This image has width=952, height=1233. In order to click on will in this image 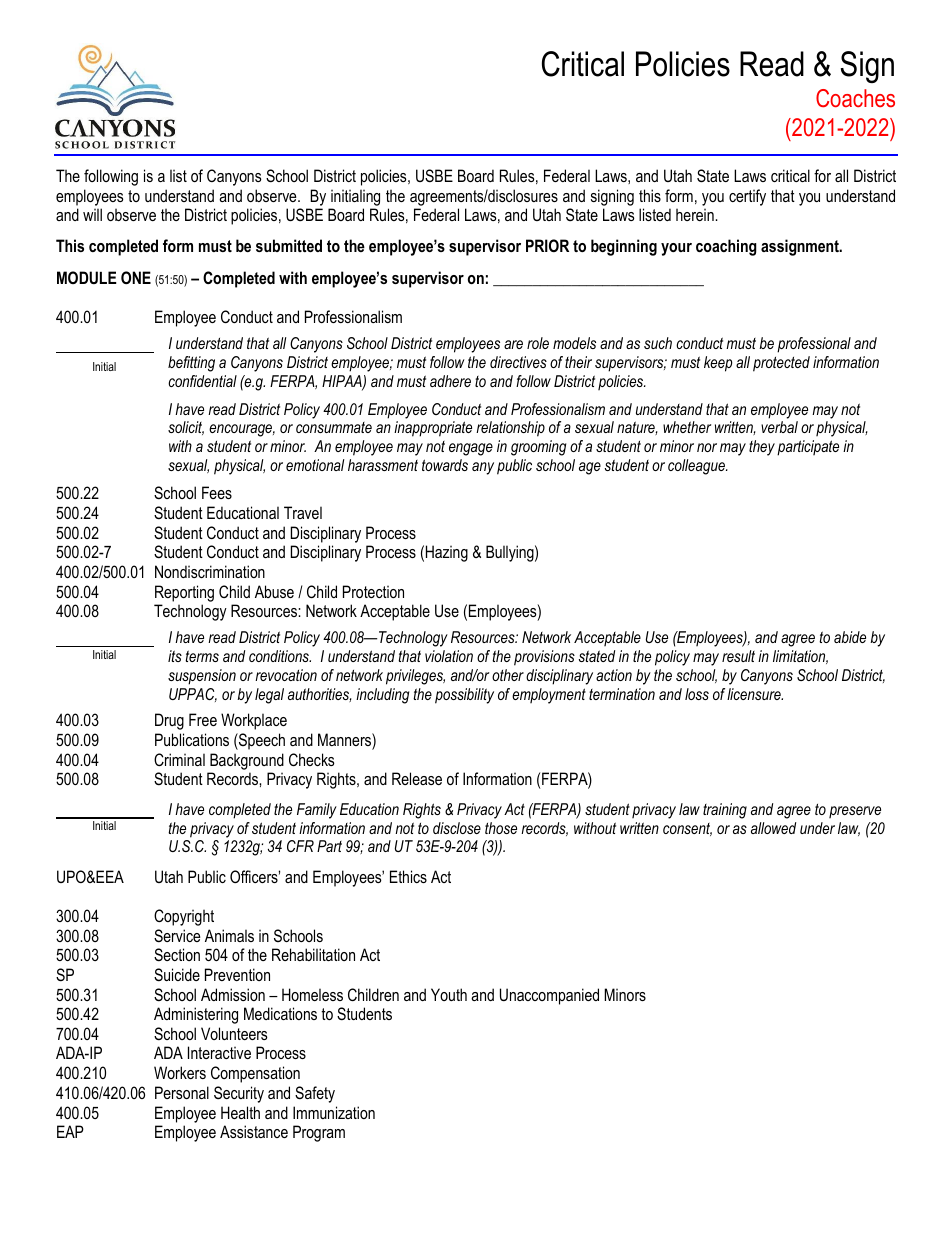, I will do `click(92, 214)`.
